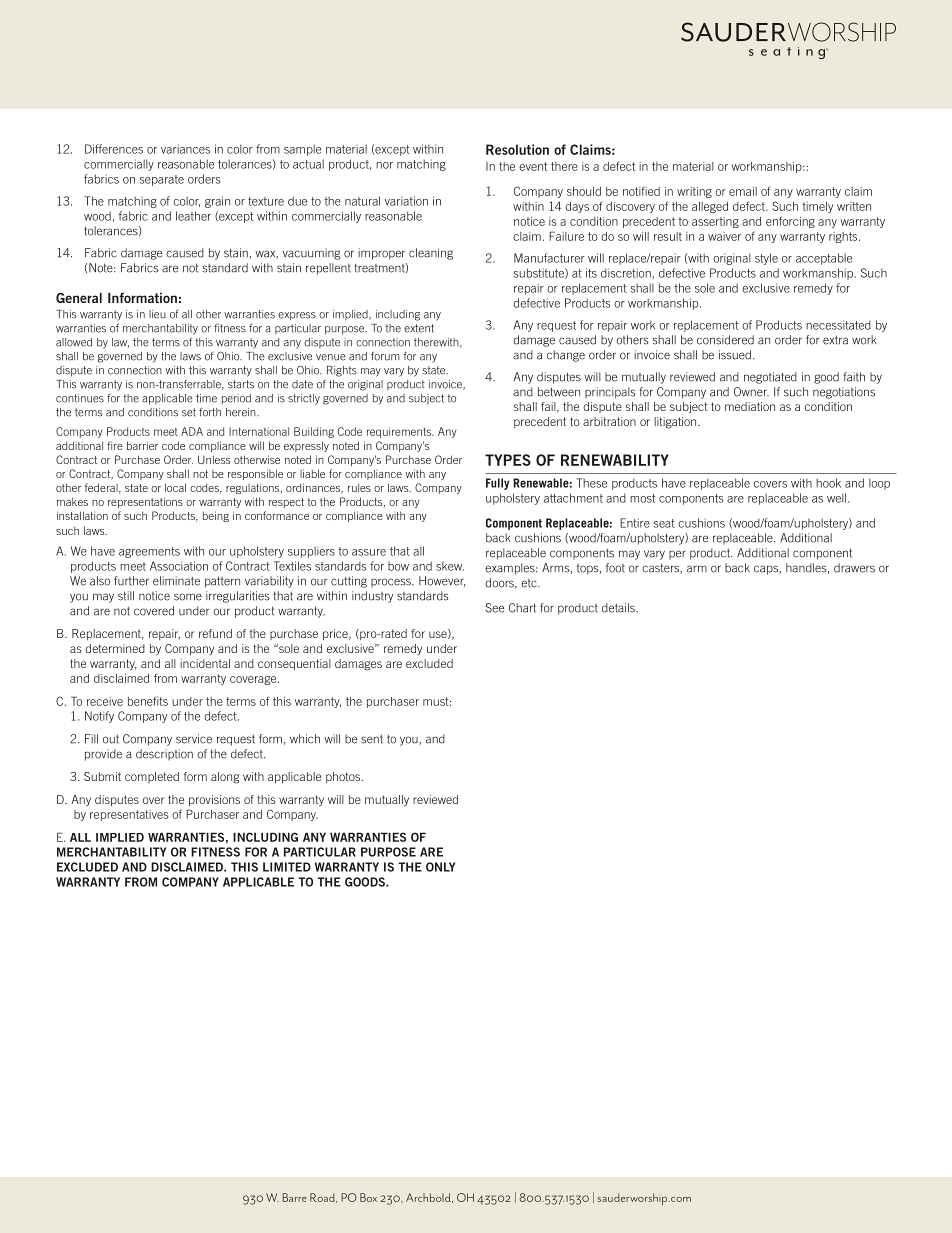 The width and height of the image is (952, 1233). What do you see at coordinates (344, 777) in the image?
I see `photos` at bounding box center [344, 777].
